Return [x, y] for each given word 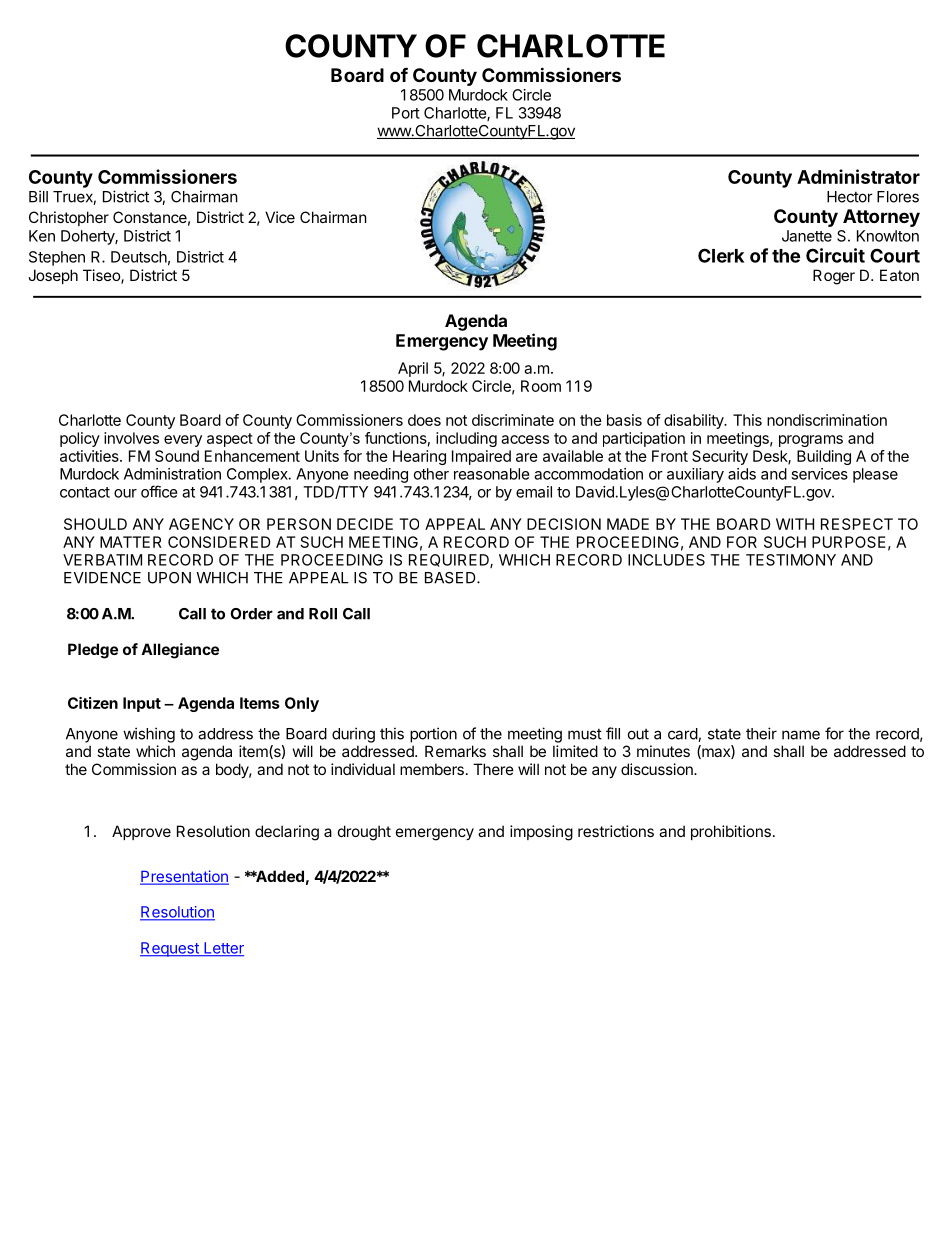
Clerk [721, 255]
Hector [850, 197]
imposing [541, 833]
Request [170, 949]
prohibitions [731, 832]
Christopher [69, 218]
